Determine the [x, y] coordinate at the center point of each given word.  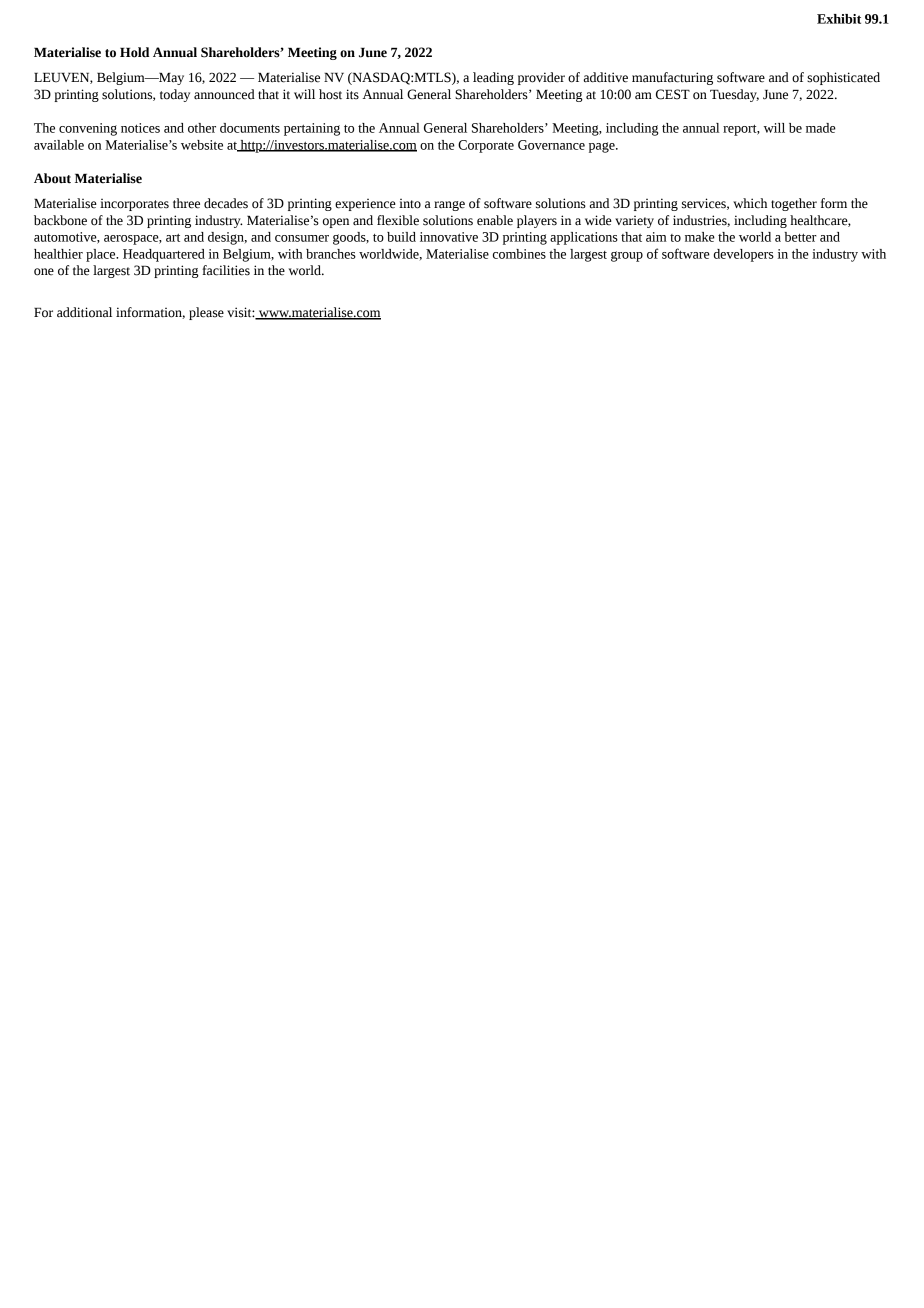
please [206, 313]
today [175, 95]
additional [84, 312]
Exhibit [839, 19]
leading [493, 78]
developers [744, 255]
